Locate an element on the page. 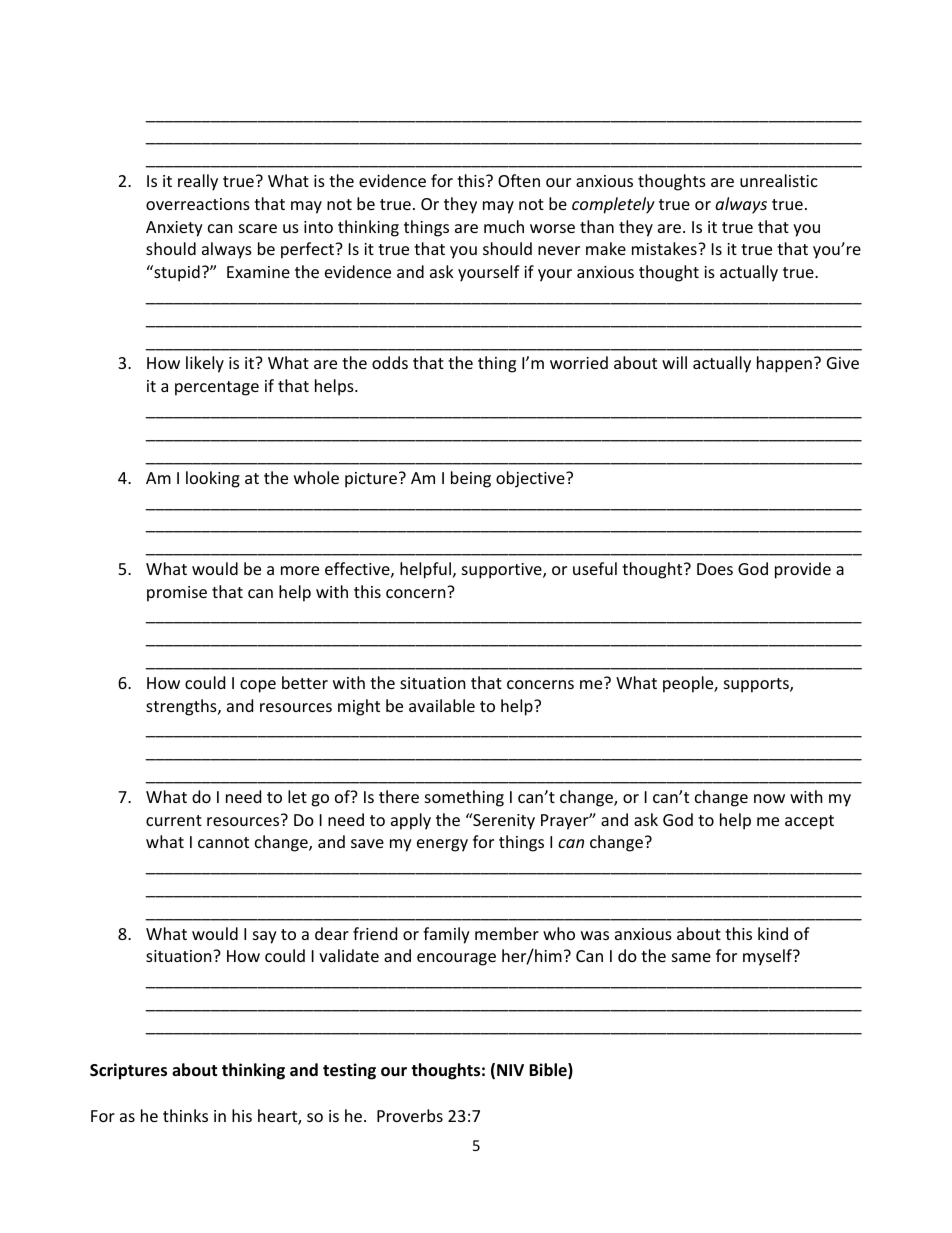 The height and width of the page is (1233, 952). happen is located at coordinates (784, 364).
